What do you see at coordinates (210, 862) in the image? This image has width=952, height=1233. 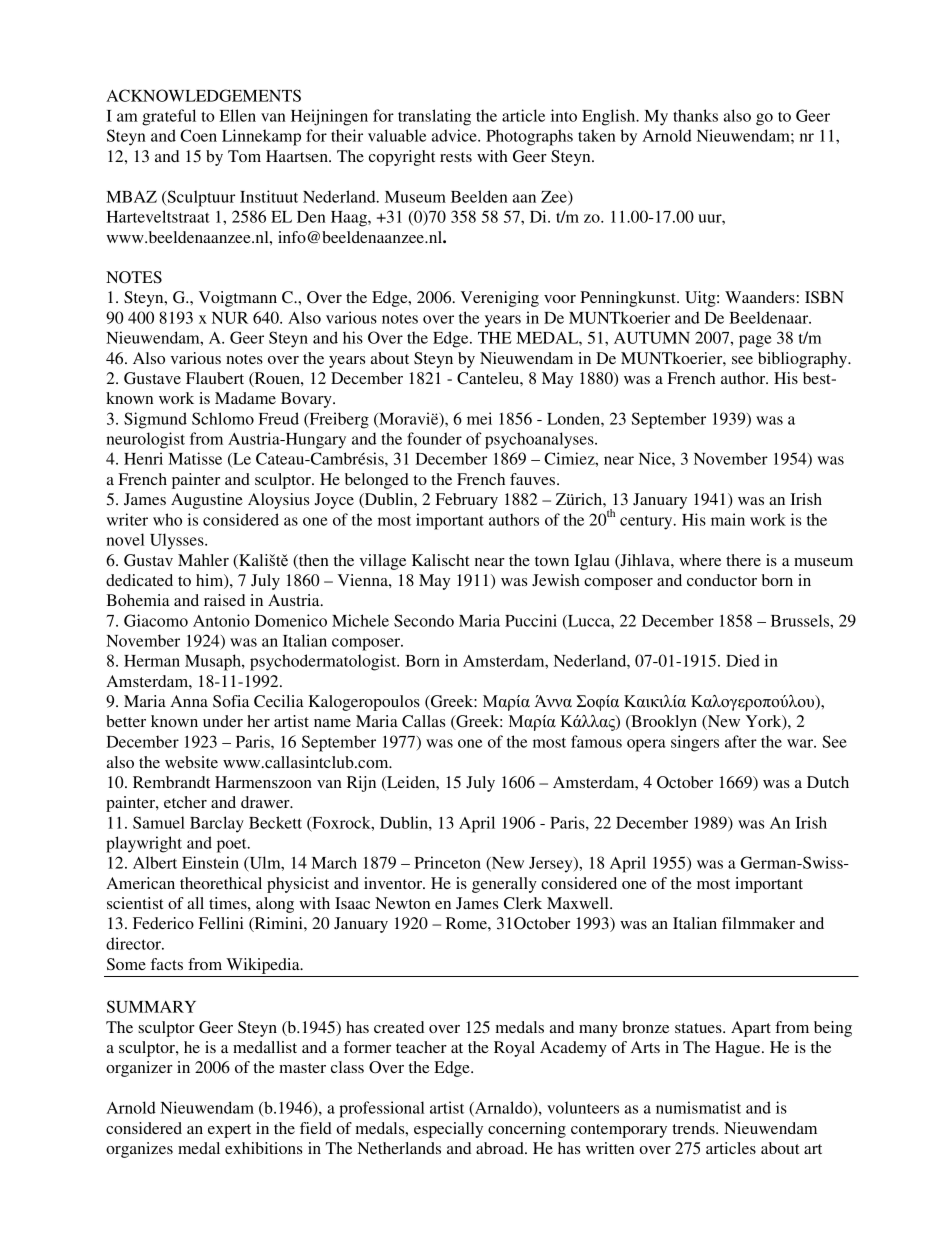 I see `Einstein` at bounding box center [210, 862].
